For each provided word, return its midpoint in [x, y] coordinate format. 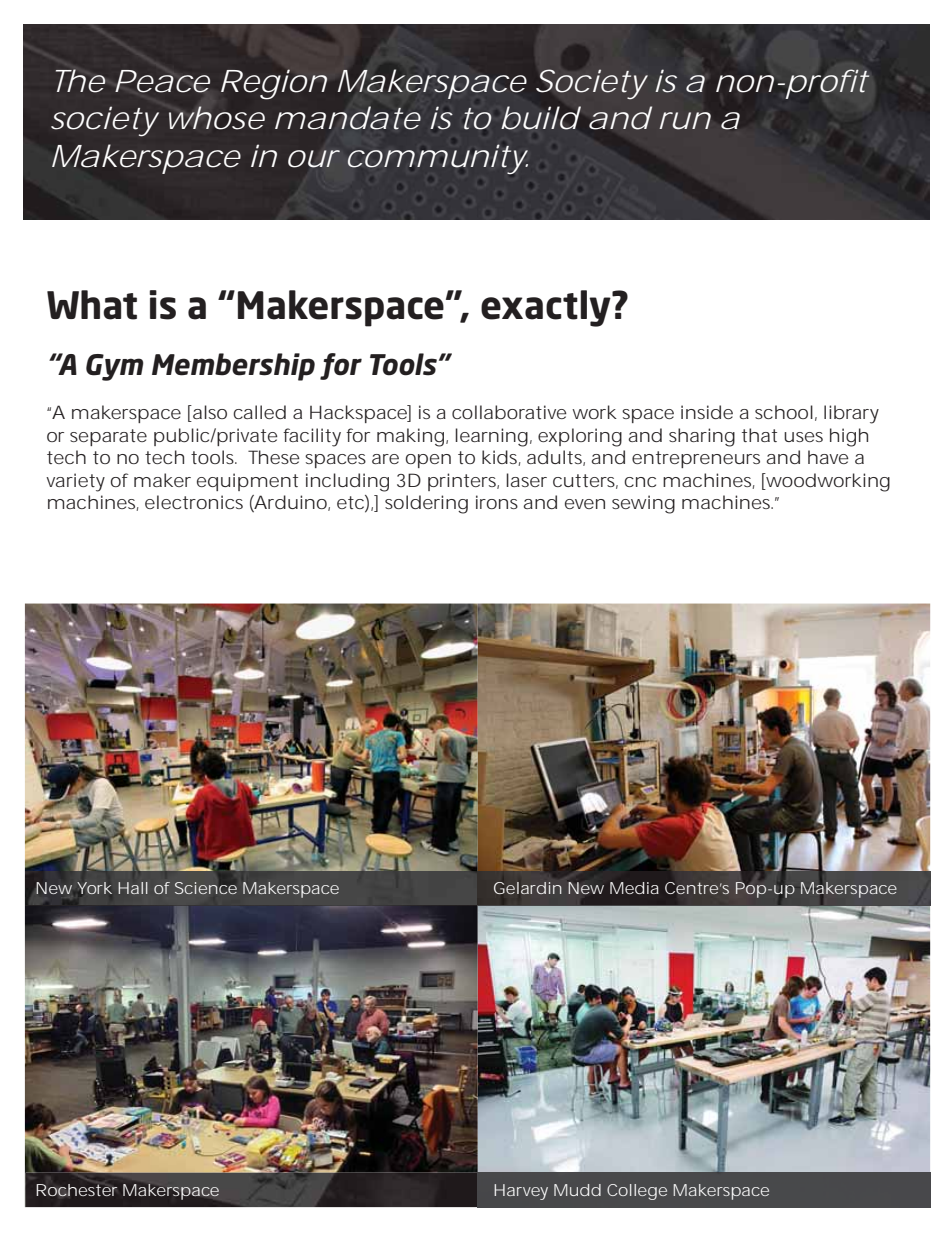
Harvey [521, 1192]
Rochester [76, 1190]
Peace [162, 81]
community [438, 159]
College [637, 1192]
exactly [547, 308]
